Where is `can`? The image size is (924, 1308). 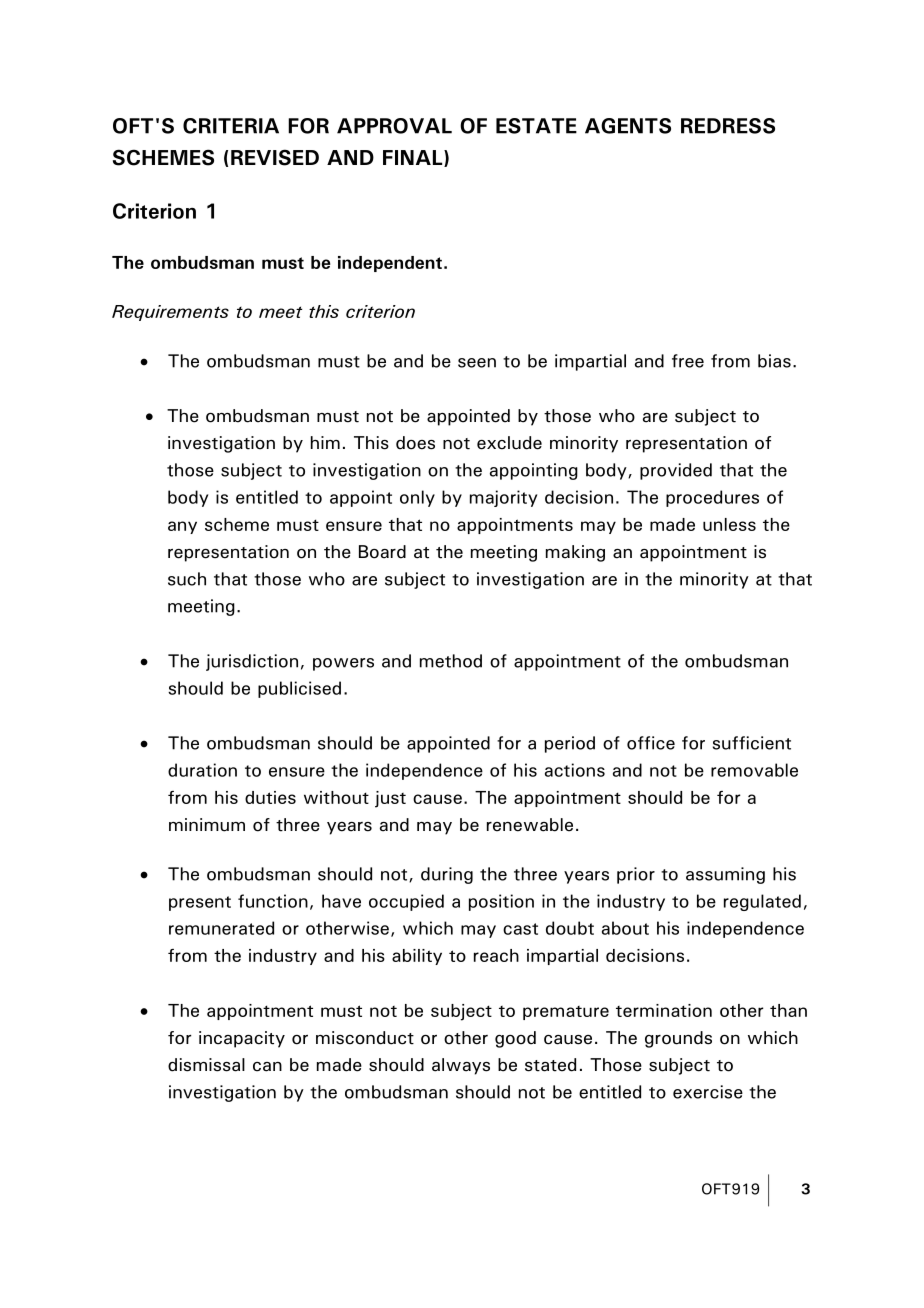
can is located at coordinates (267, 1067).
